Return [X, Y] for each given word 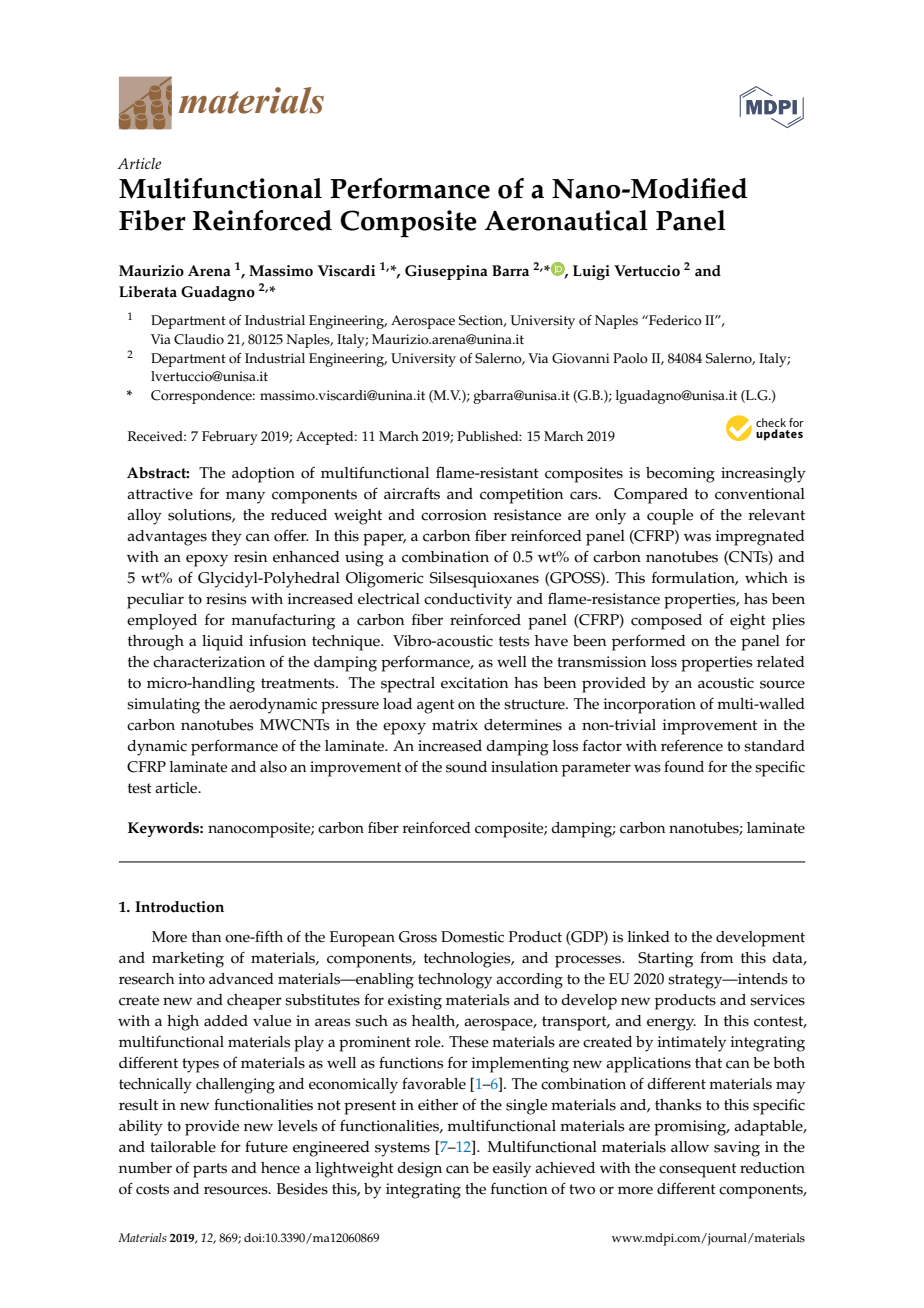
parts [210, 1170]
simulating [163, 706]
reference [692, 745]
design [419, 1170]
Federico [674, 320]
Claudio [199, 339]
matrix [455, 724]
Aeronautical [566, 220]
